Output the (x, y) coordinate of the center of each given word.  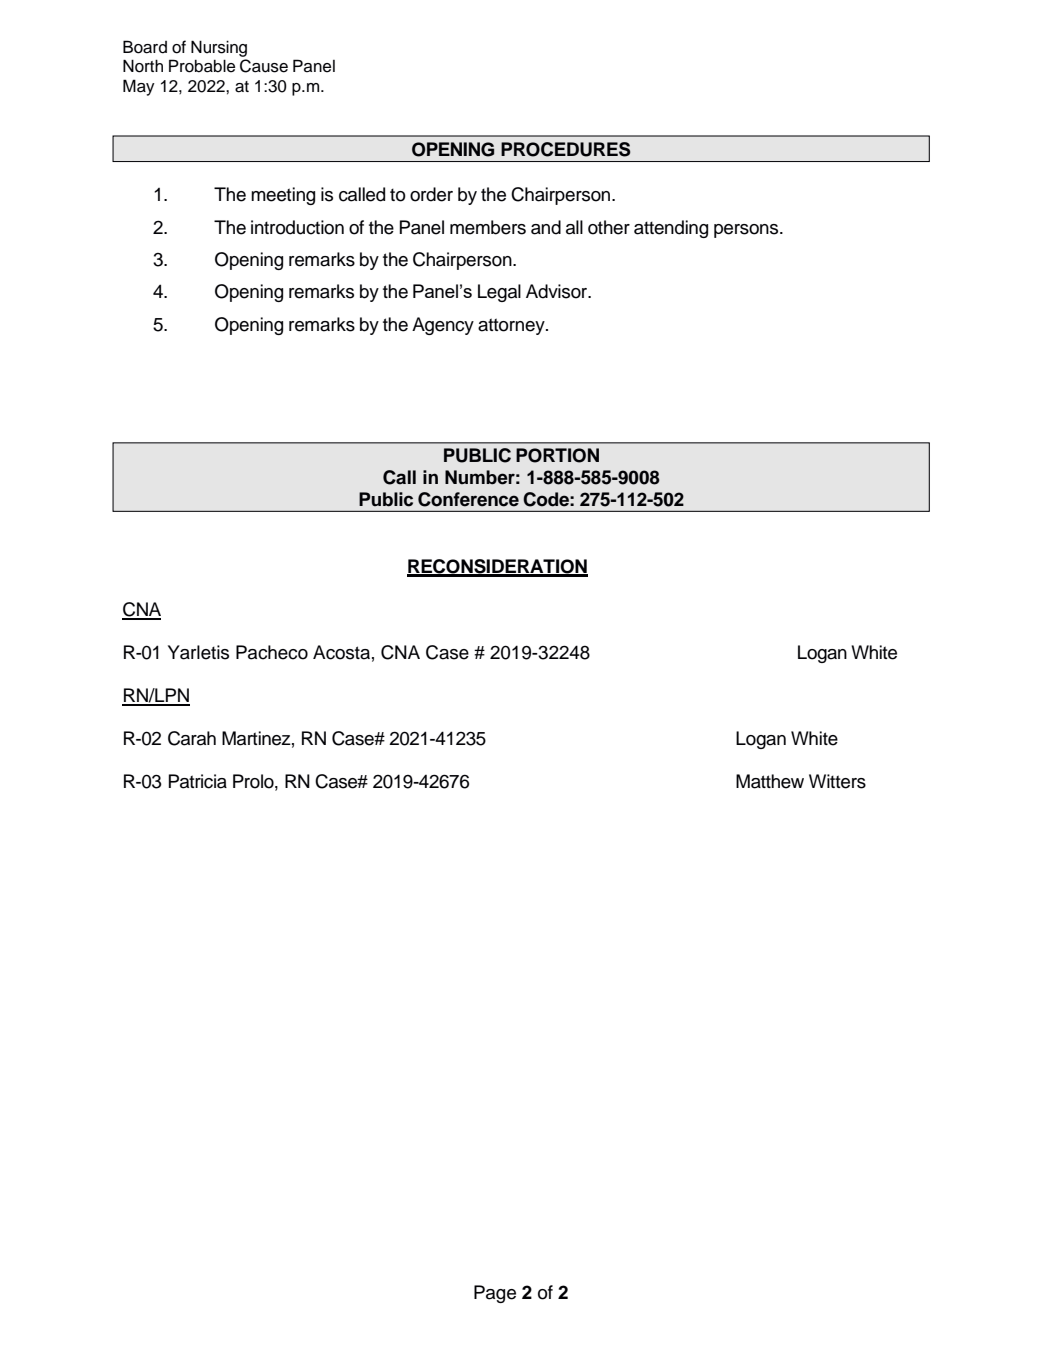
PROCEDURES (565, 149)
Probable (202, 66)
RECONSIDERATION (497, 567)
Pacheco (272, 652)
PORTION (557, 455)
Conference (468, 499)
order (431, 194)
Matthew (770, 781)
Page (495, 1294)
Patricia (198, 781)
